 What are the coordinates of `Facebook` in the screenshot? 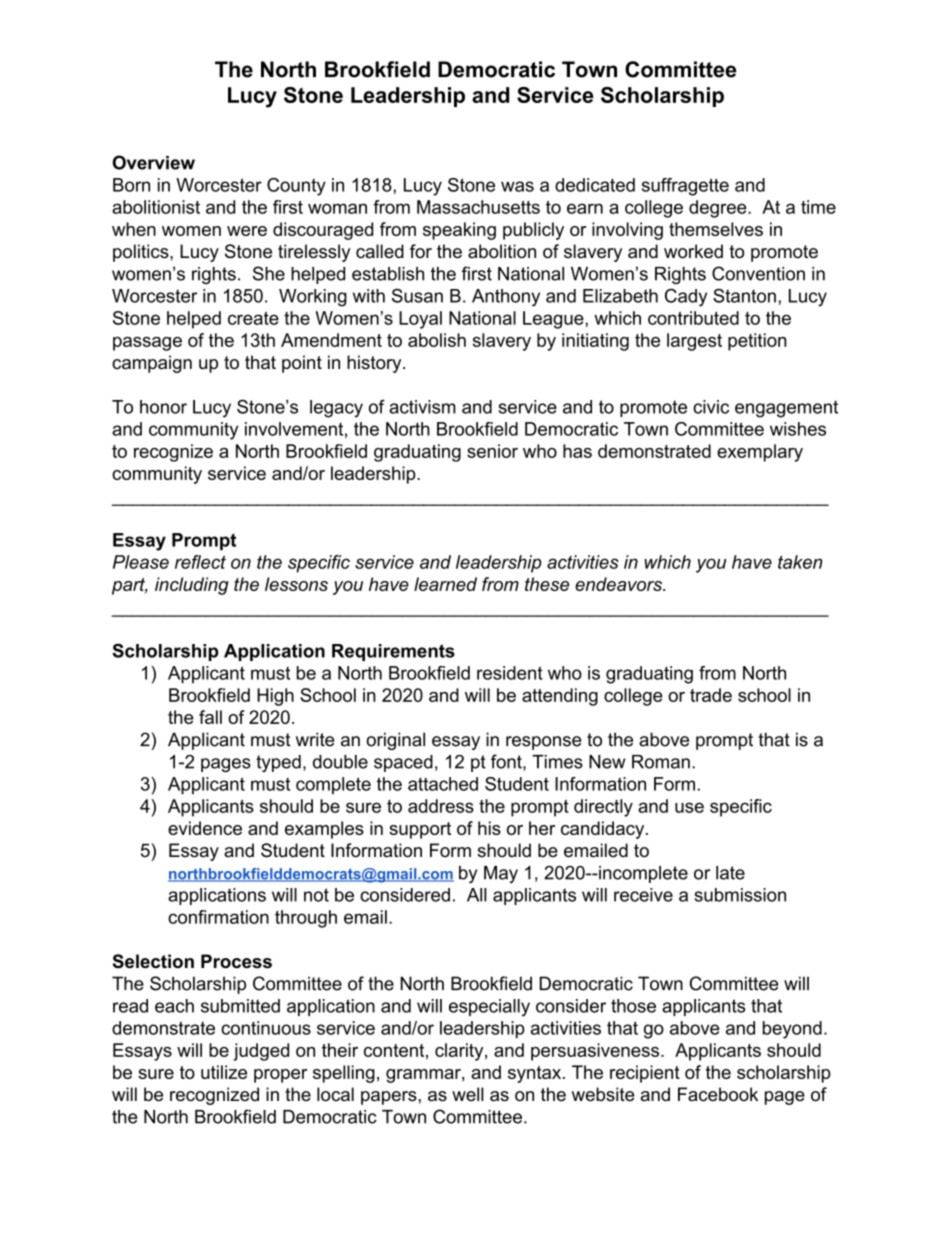 It's located at (718, 1094).
